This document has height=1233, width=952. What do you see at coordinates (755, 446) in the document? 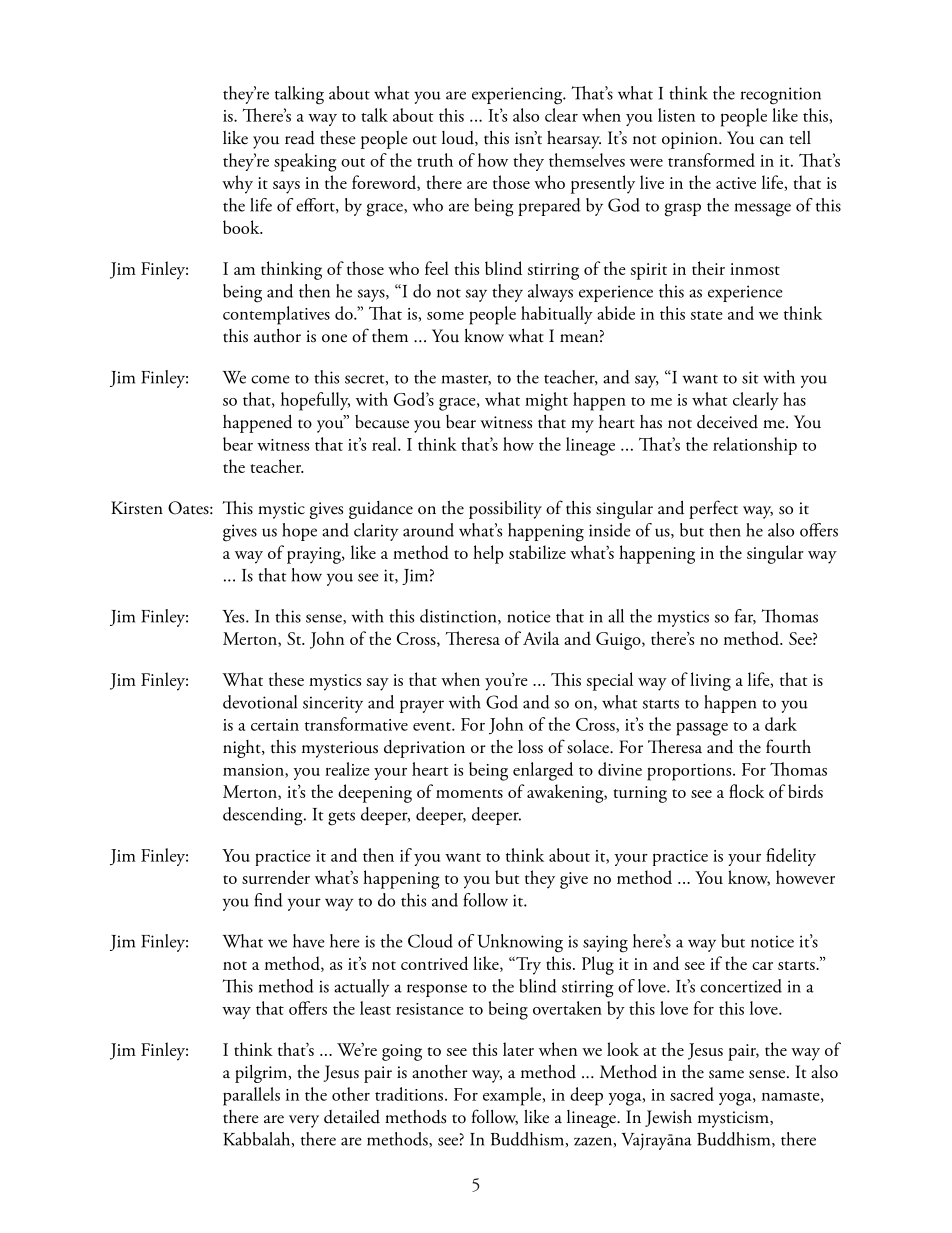
I see `relationship` at bounding box center [755, 446].
